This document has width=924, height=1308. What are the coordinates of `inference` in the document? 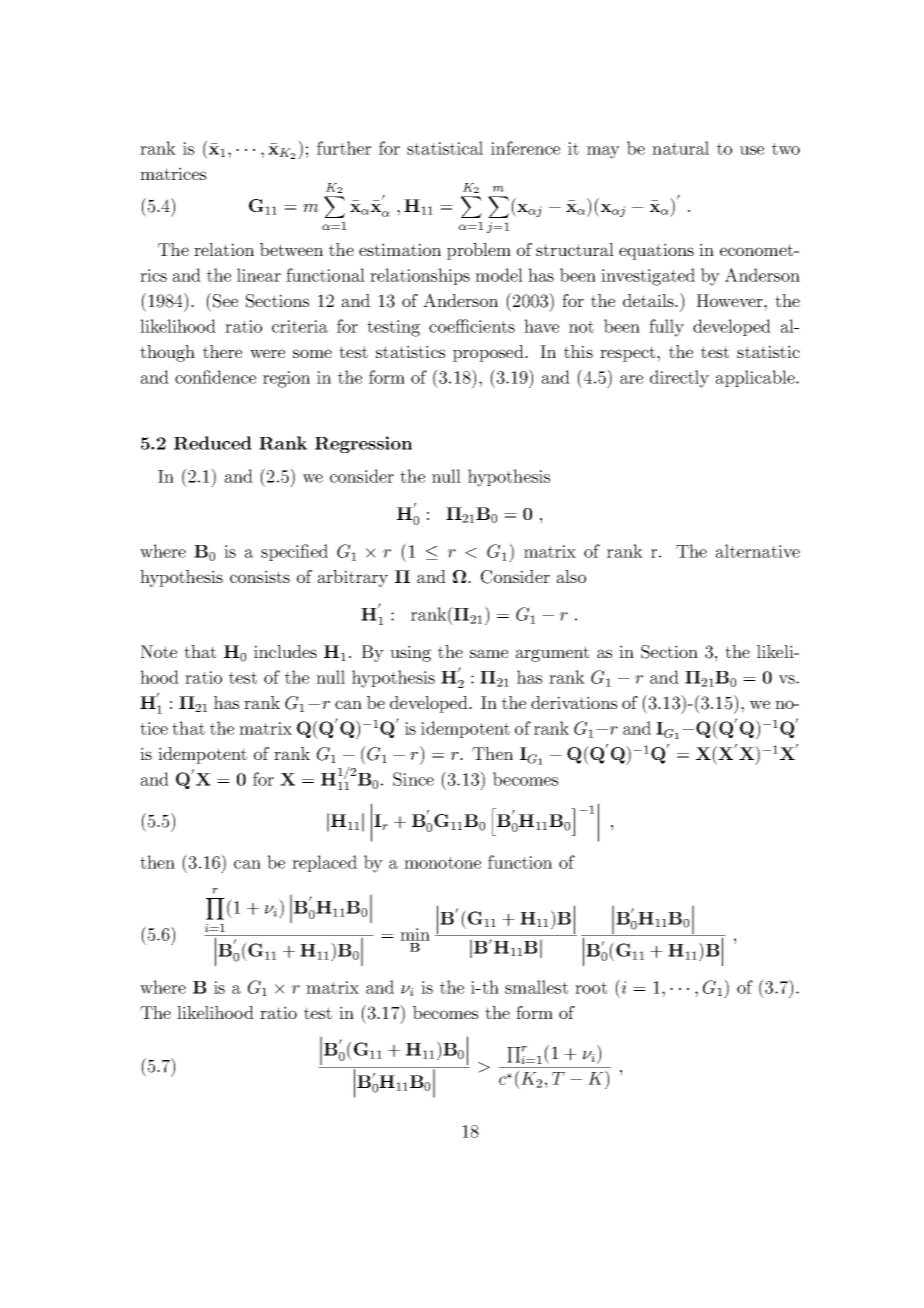 It's located at (525, 148).
